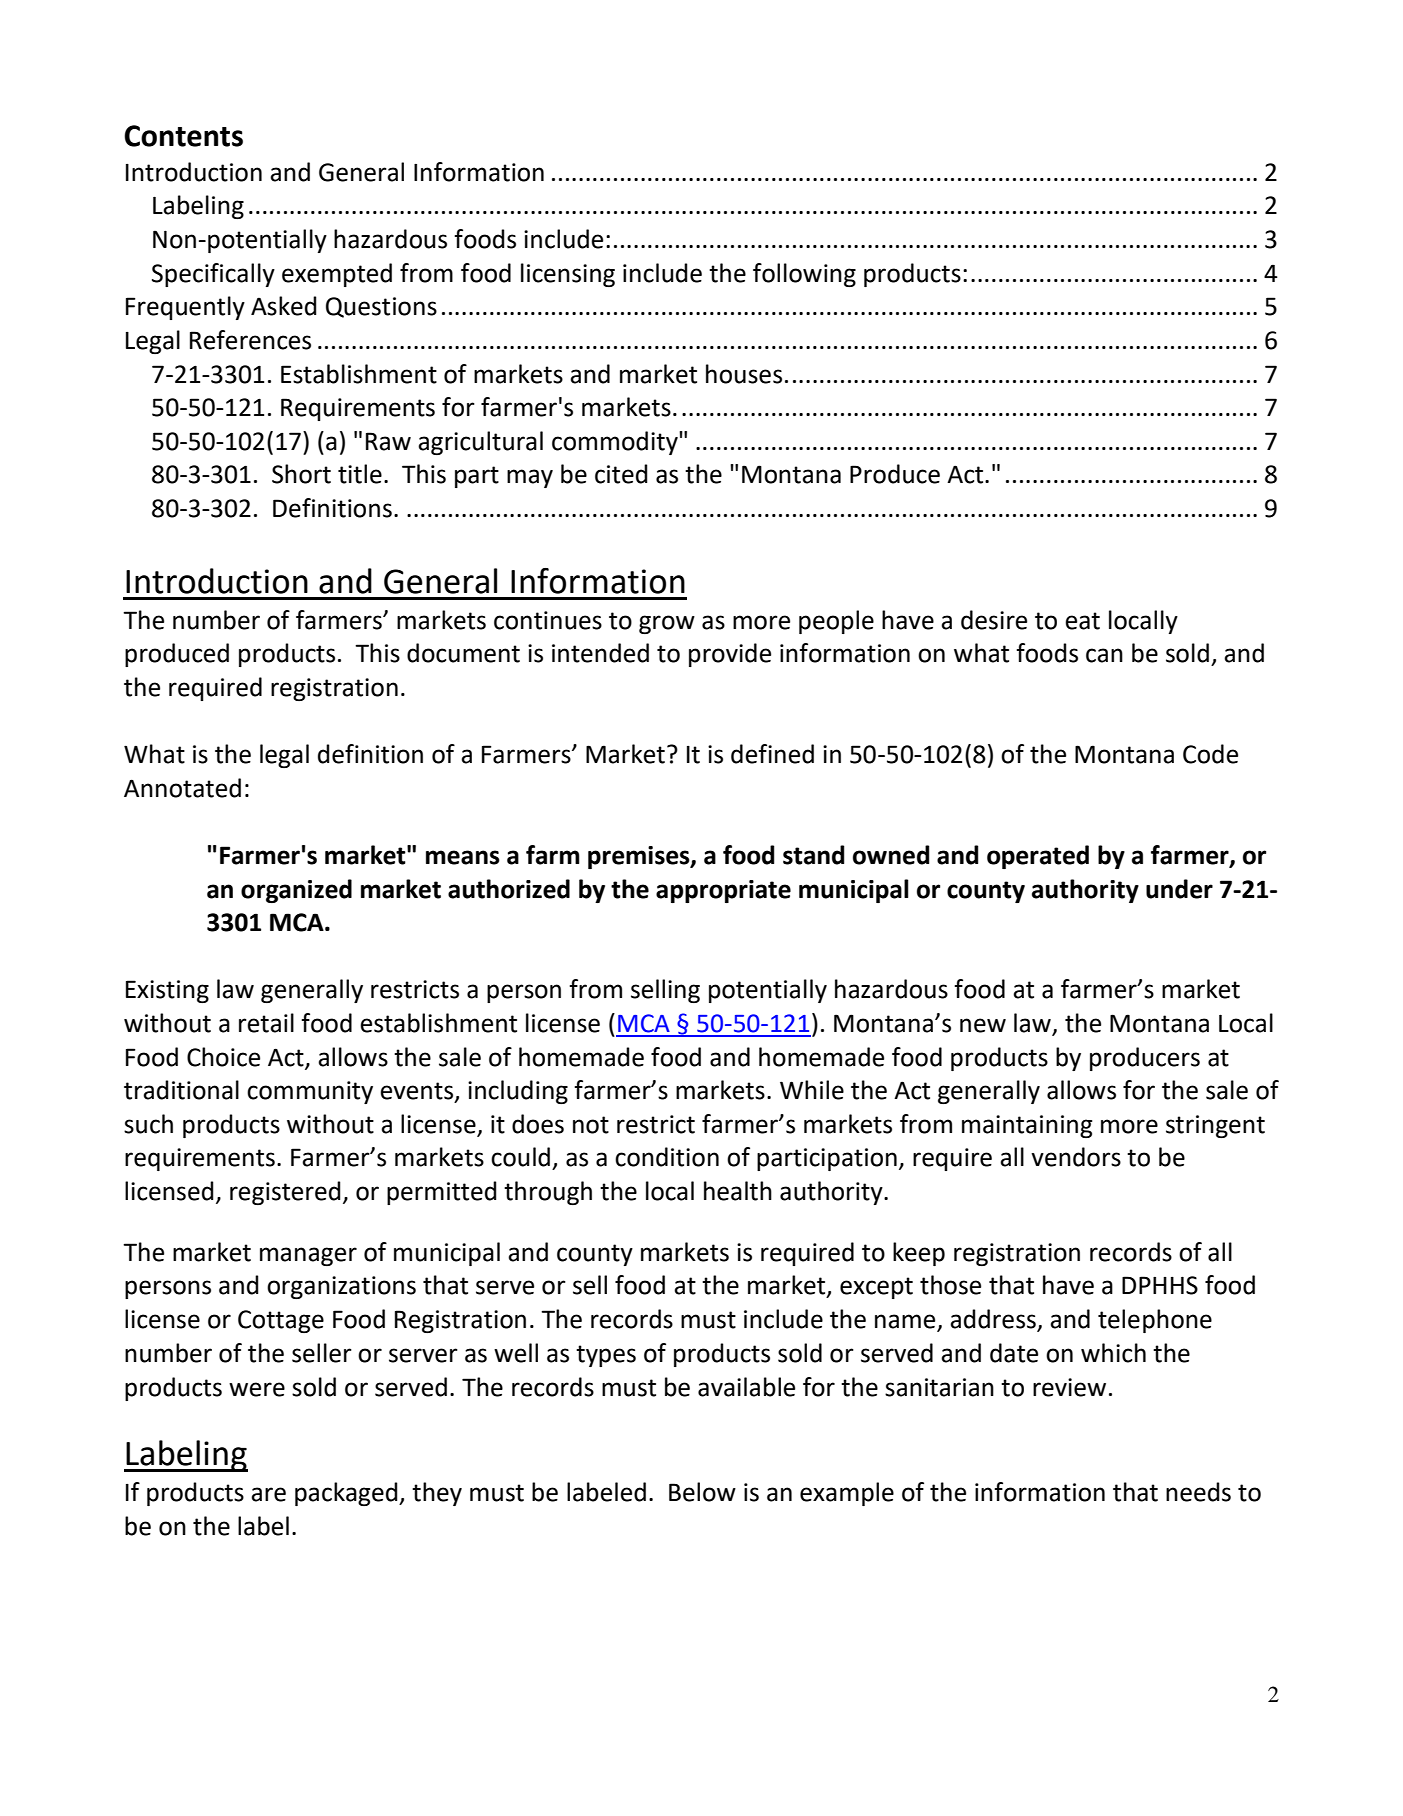 This screenshot has height=1816, width=1403. I want to click on are, so click(268, 1494).
